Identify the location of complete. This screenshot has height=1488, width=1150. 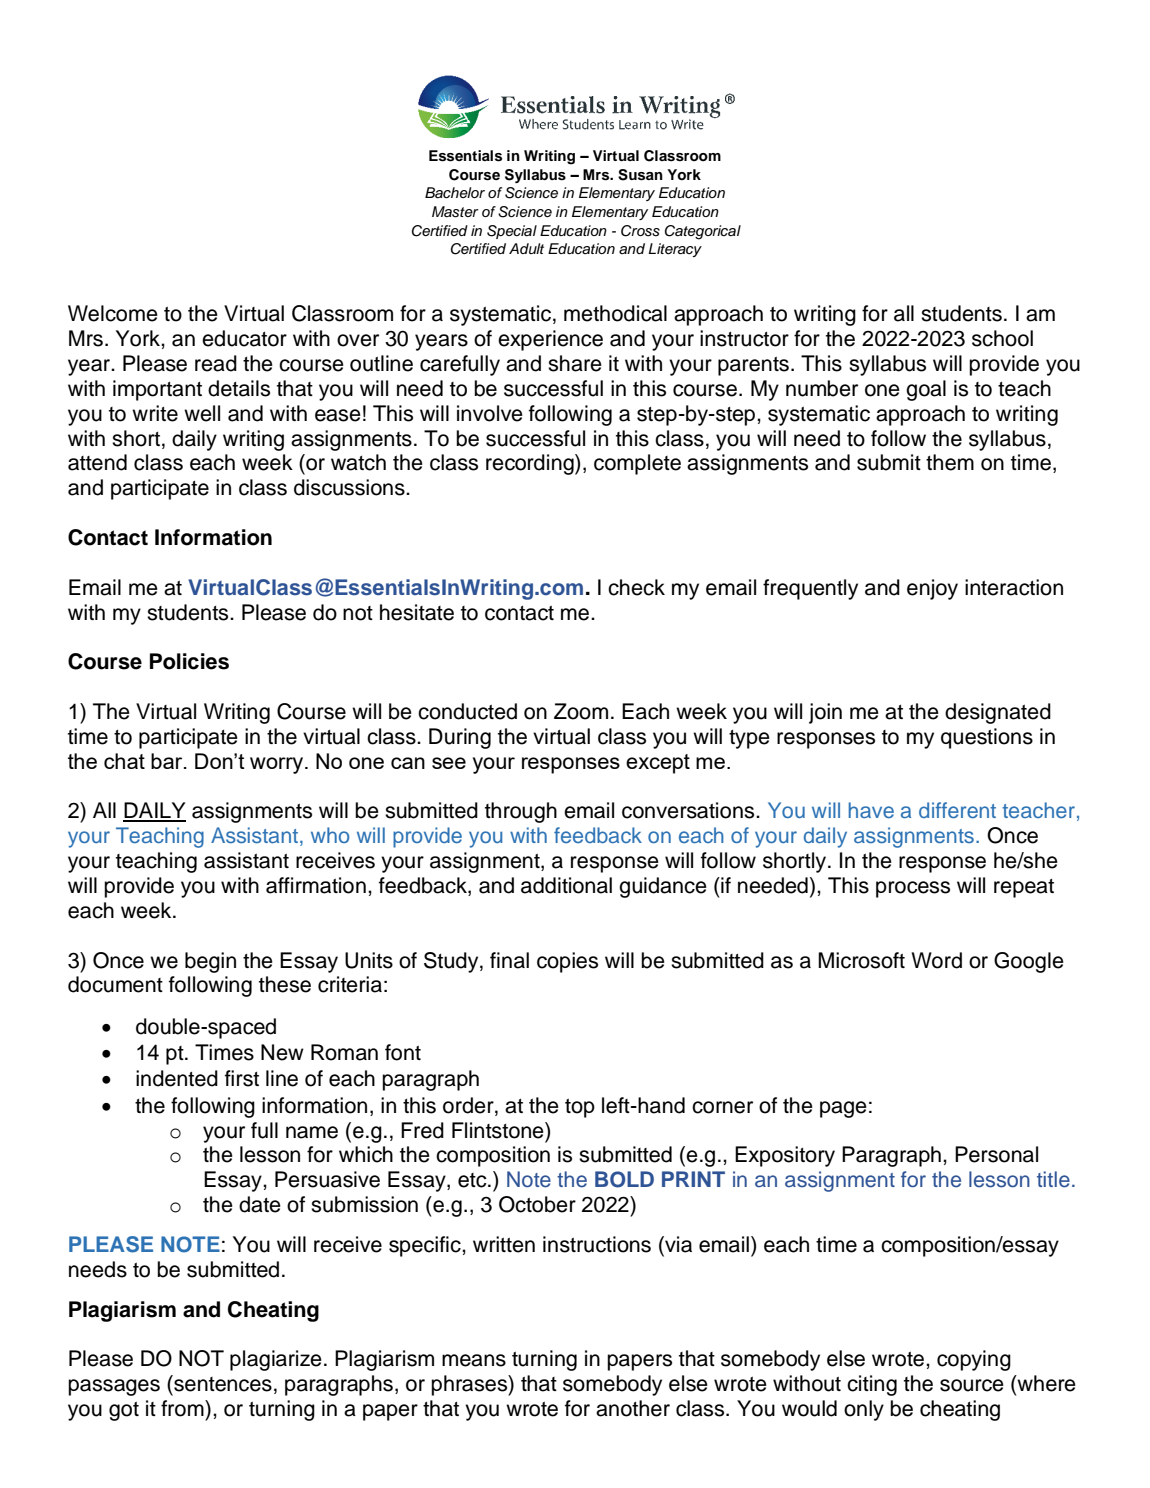
(637, 464).
